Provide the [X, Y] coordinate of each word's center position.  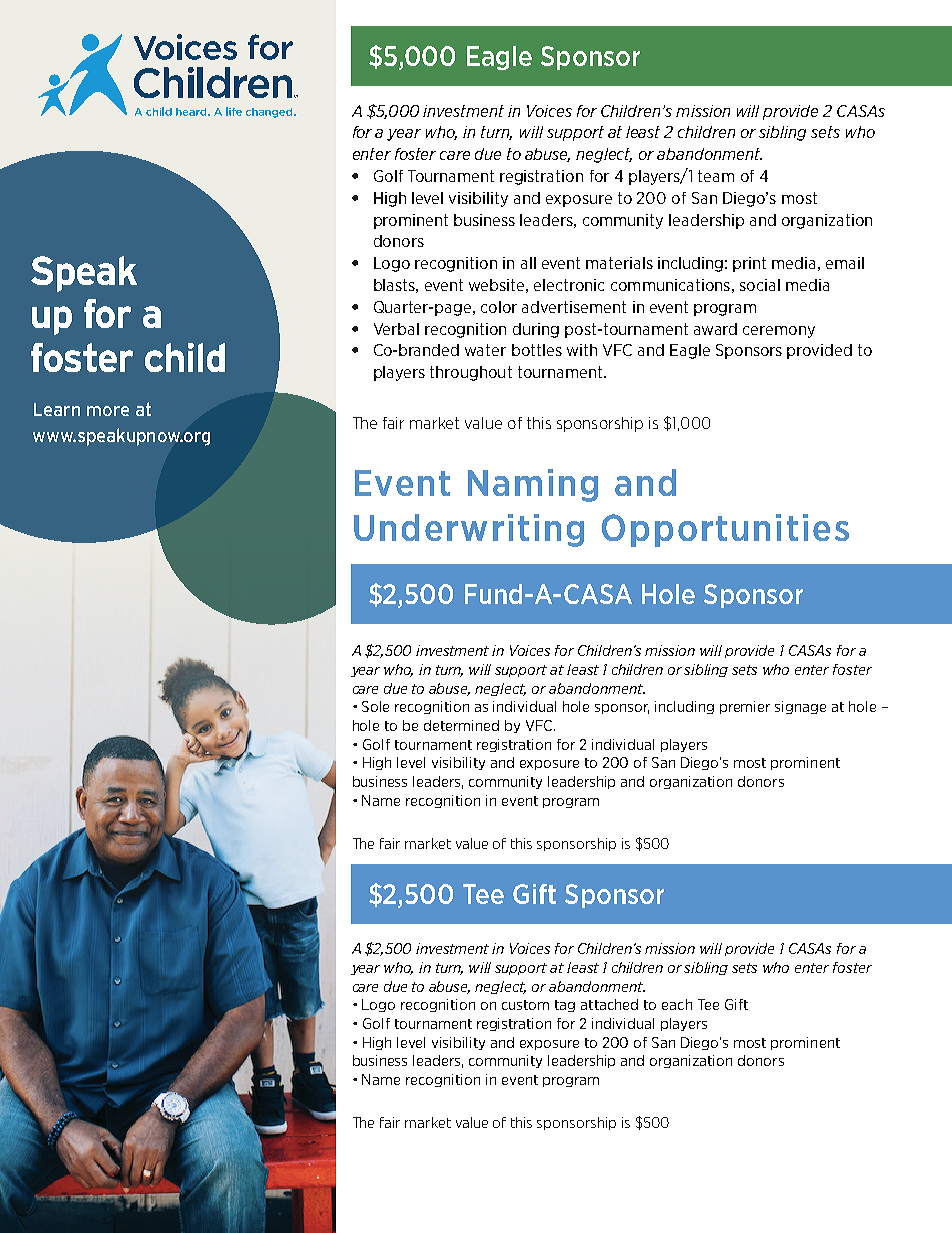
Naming [533, 485]
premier [745, 707]
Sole [375, 706]
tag [565, 1006]
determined [461, 725]
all [528, 263]
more [108, 411]
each [677, 1004]
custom [525, 1005]
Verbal [396, 329]
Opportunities [725, 530]
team [716, 176]
